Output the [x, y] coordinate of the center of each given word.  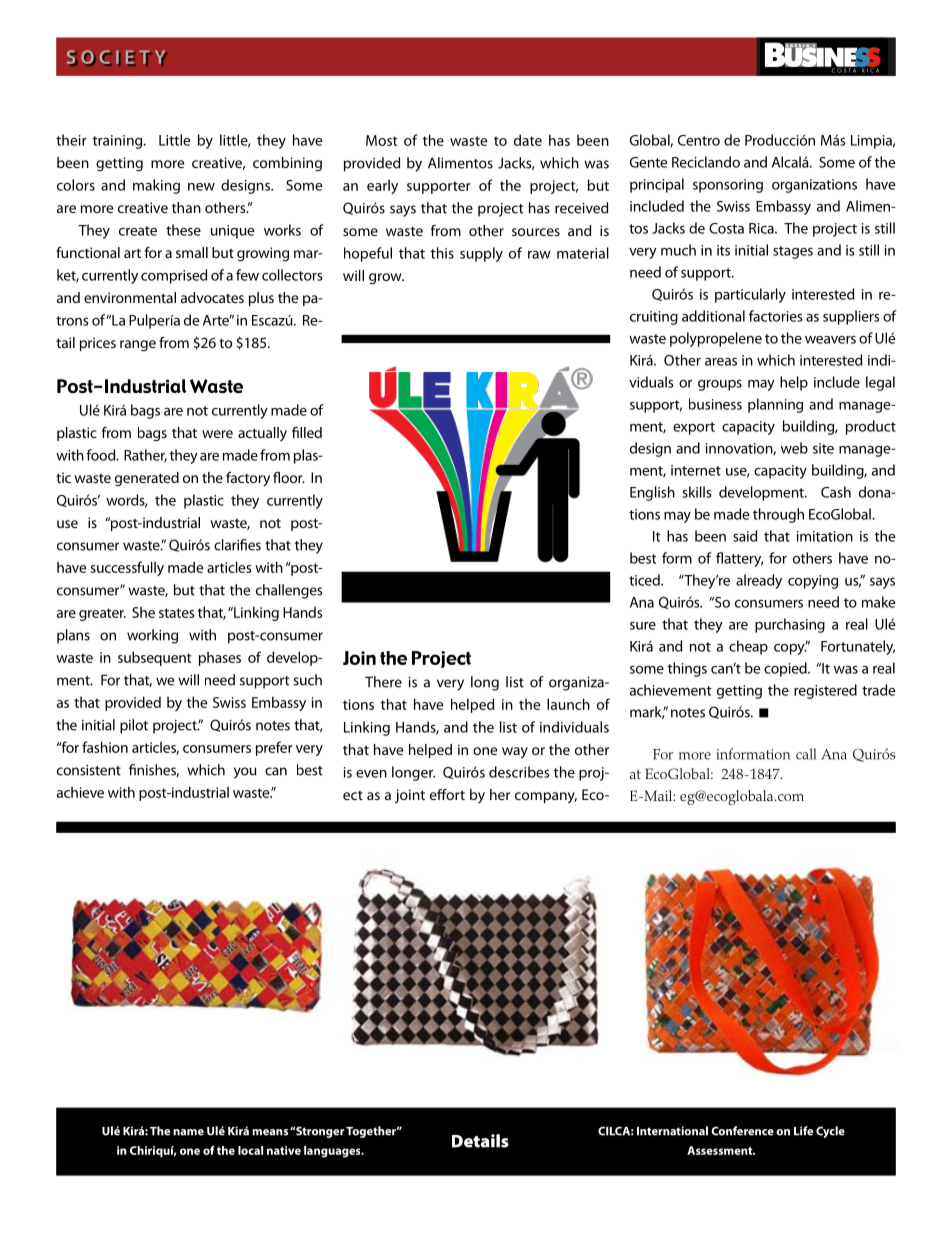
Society [117, 58]
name [188, 1132]
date [528, 140]
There [383, 682]
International [672, 1131]
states [176, 613]
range [138, 346]
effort [447, 794]
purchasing [790, 625]
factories [776, 316]
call [806, 754]
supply [481, 254]
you [245, 773]
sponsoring [728, 186]
